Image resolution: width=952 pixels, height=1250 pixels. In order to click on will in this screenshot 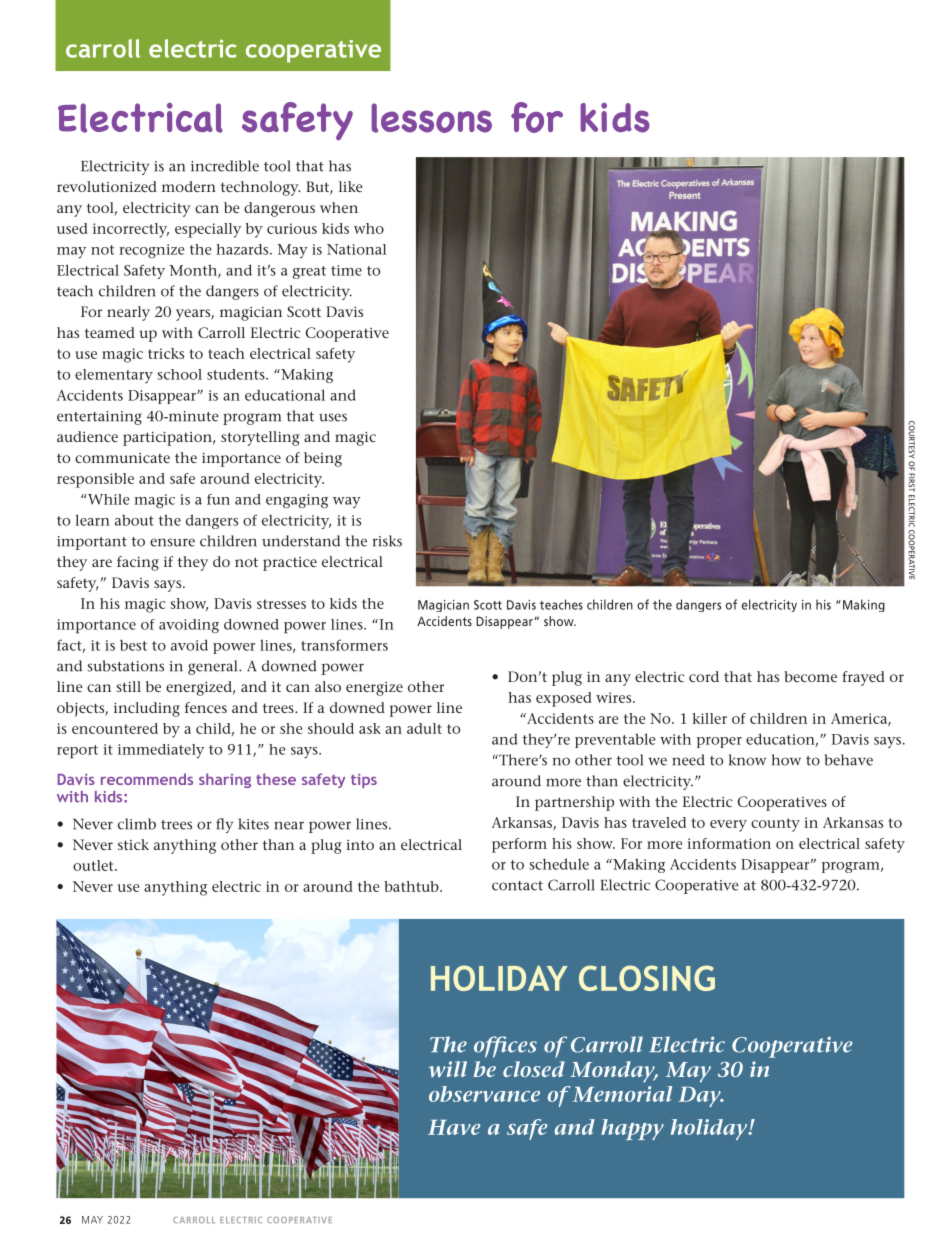, I will do `click(447, 1069)`.
